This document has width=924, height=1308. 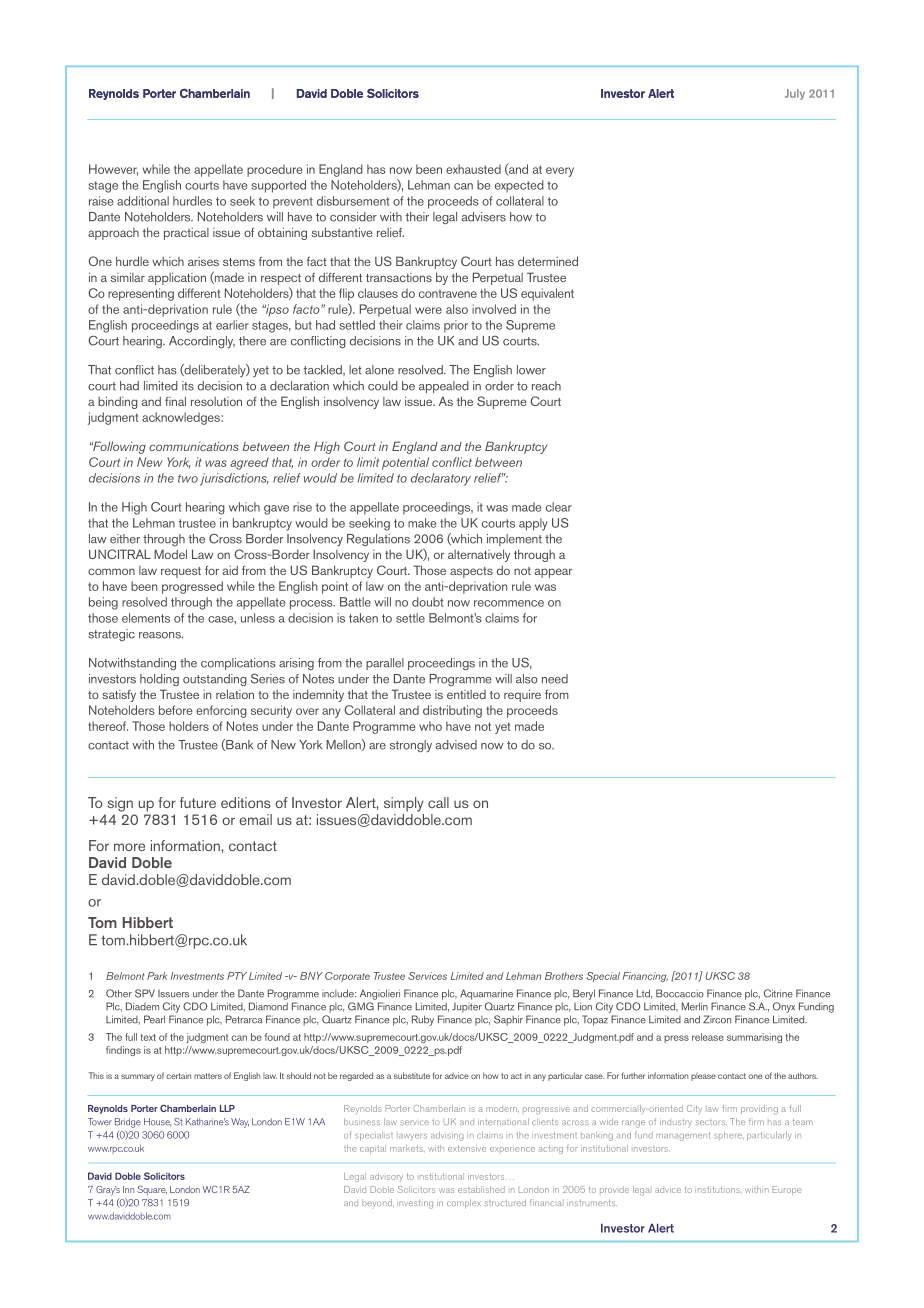 What do you see at coordinates (441, 479) in the document?
I see `declaratory` at bounding box center [441, 479].
